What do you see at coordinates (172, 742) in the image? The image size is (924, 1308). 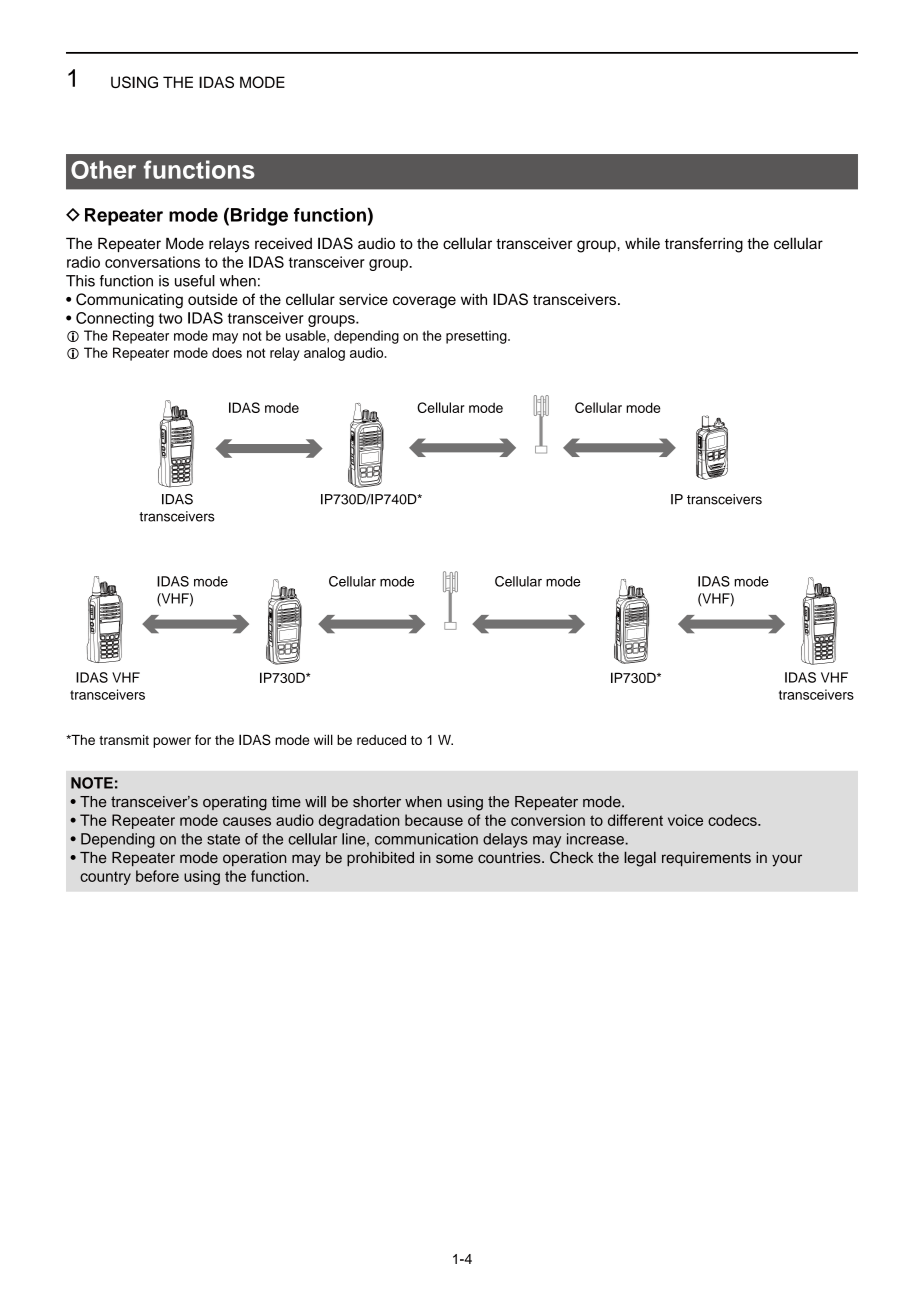 I see `power` at bounding box center [172, 742].
